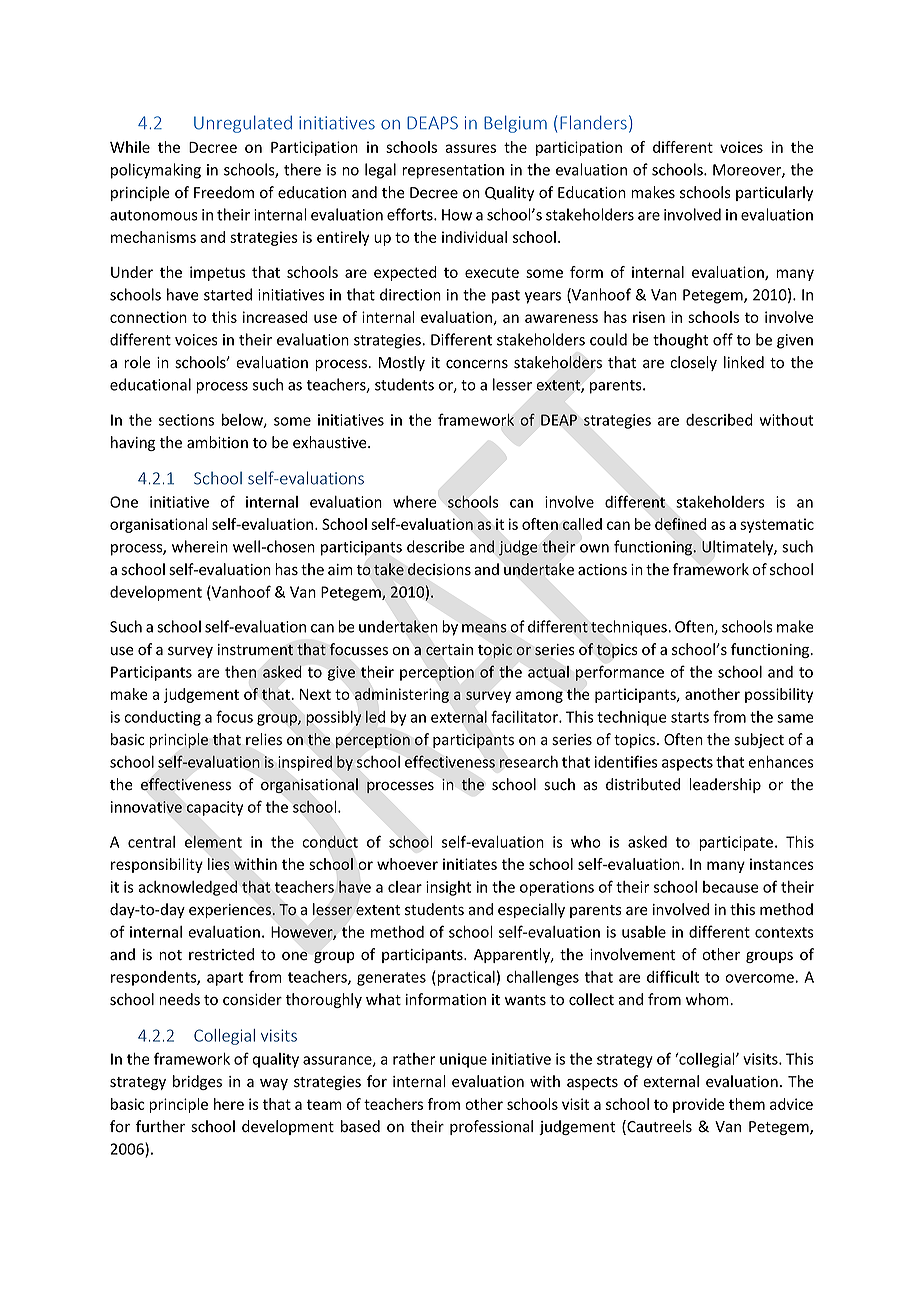  Describe the element at coordinates (698, 1105) in the image. I see `provide` at that location.
